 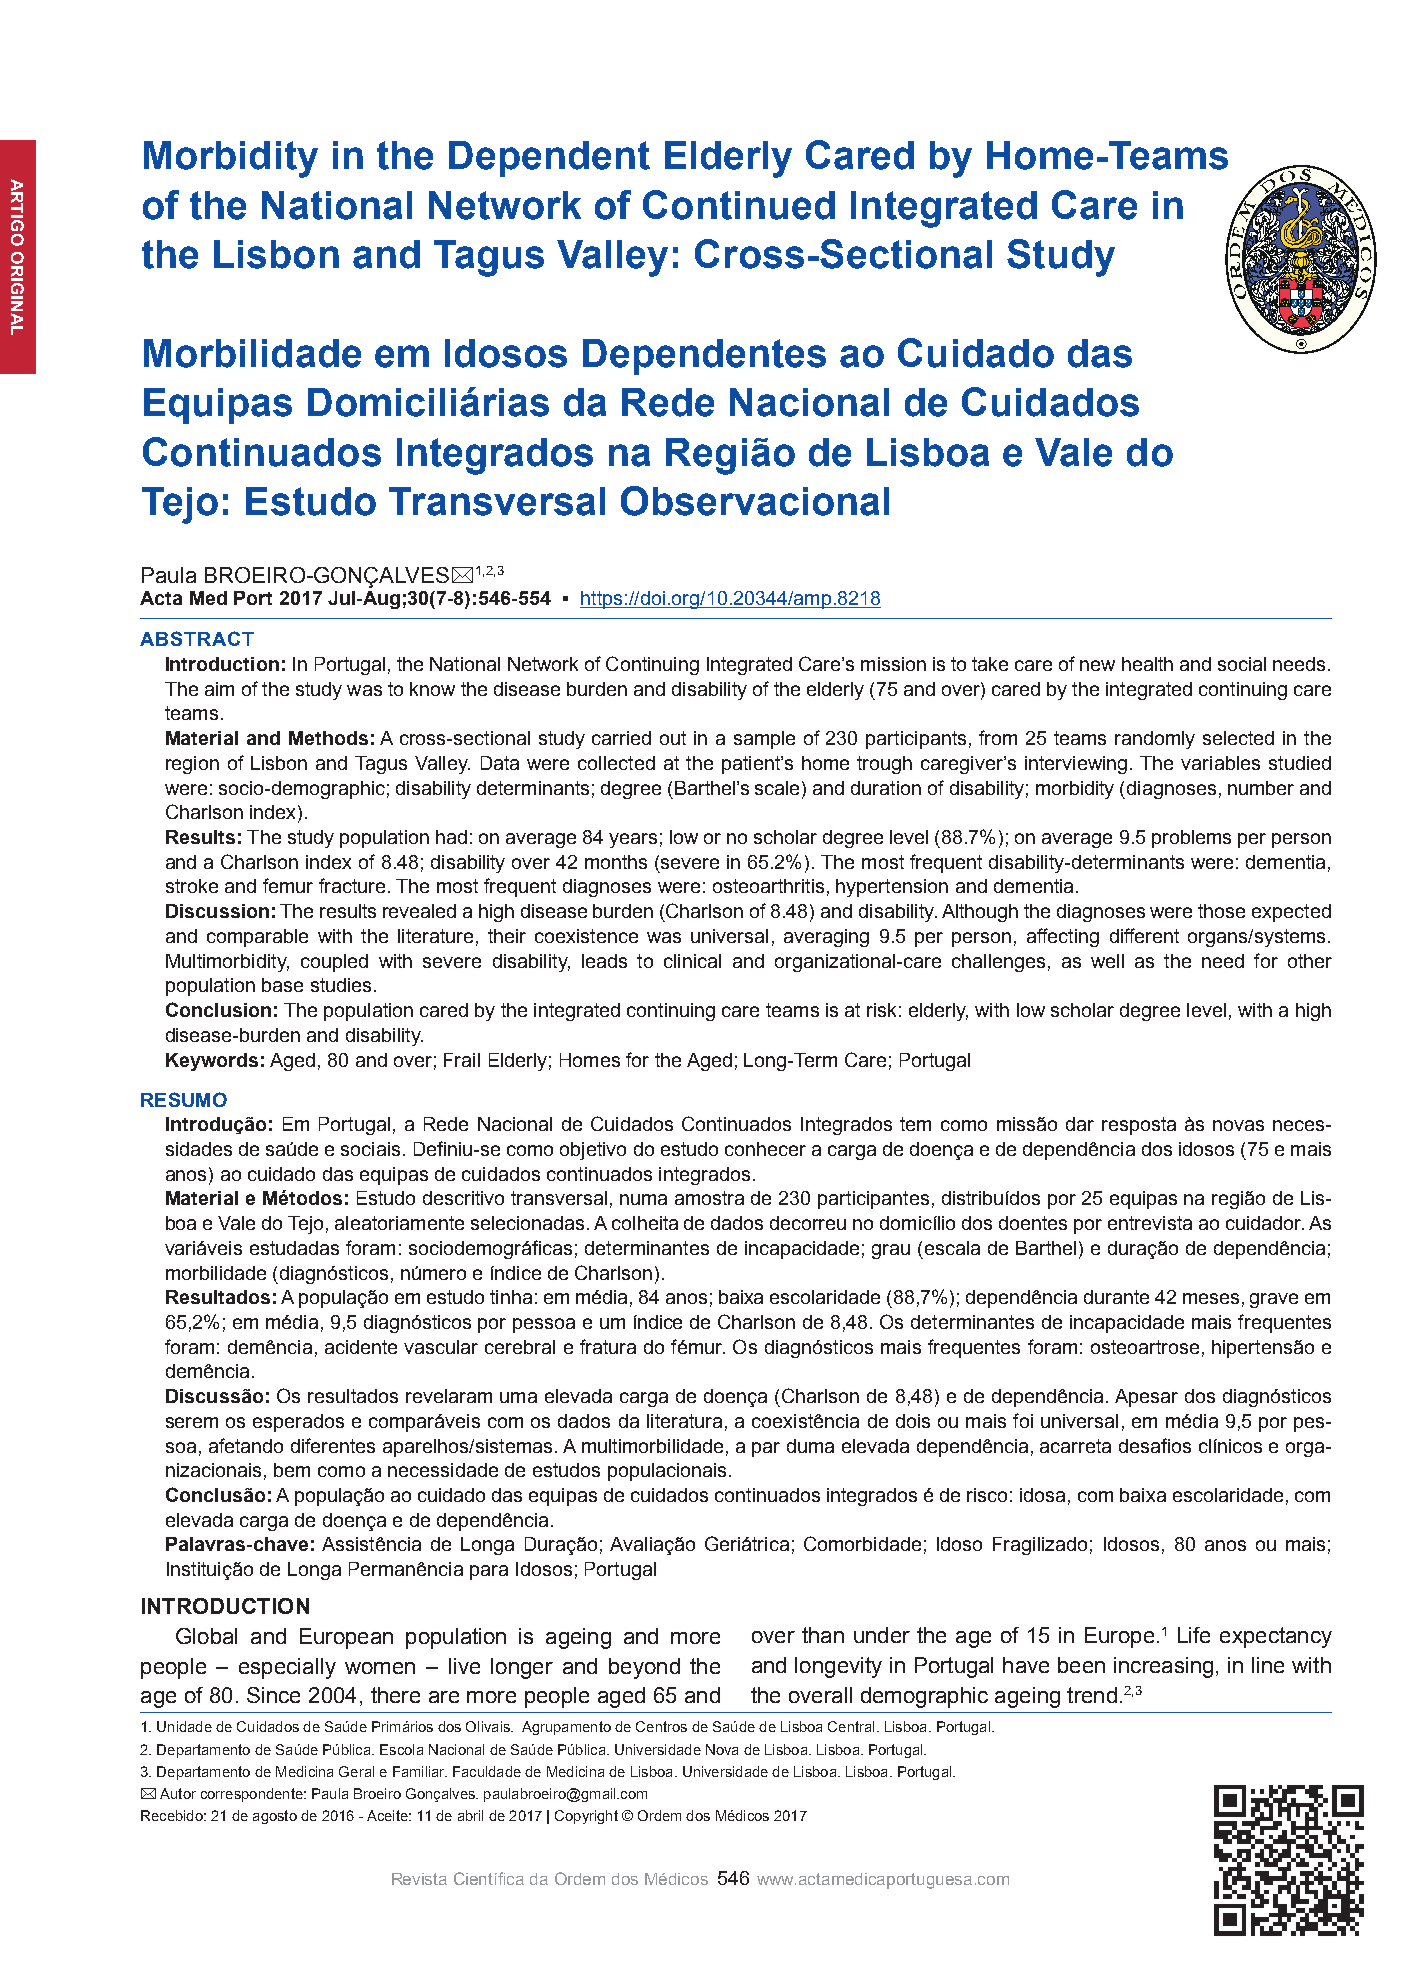 I want to click on health, so click(x=1147, y=664).
